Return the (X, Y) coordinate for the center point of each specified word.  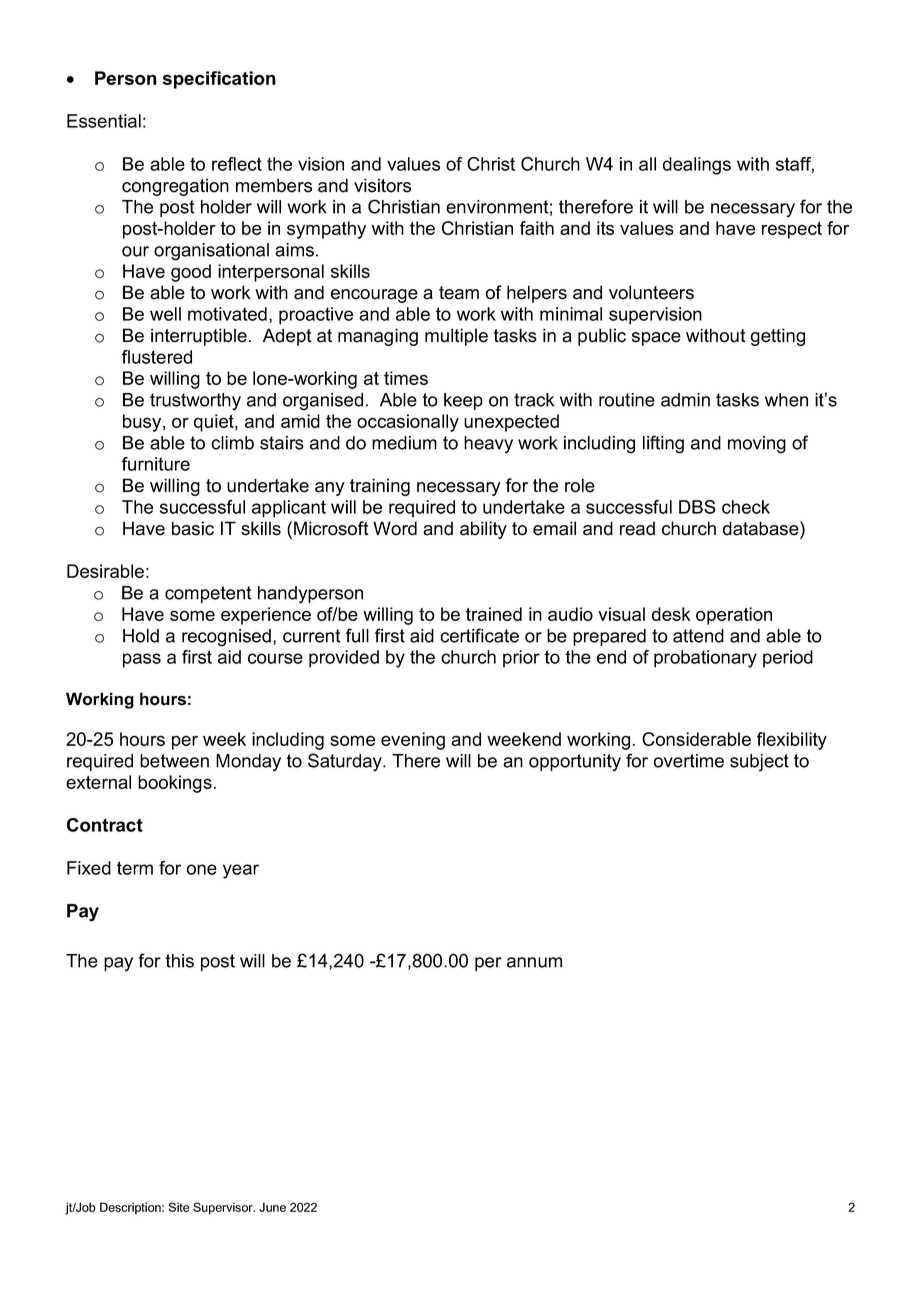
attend (698, 636)
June (272, 1207)
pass (142, 660)
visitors (382, 185)
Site (179, 1207)
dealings (697, 166)
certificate (479, 635)
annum (534, 962)
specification (219, 80)
